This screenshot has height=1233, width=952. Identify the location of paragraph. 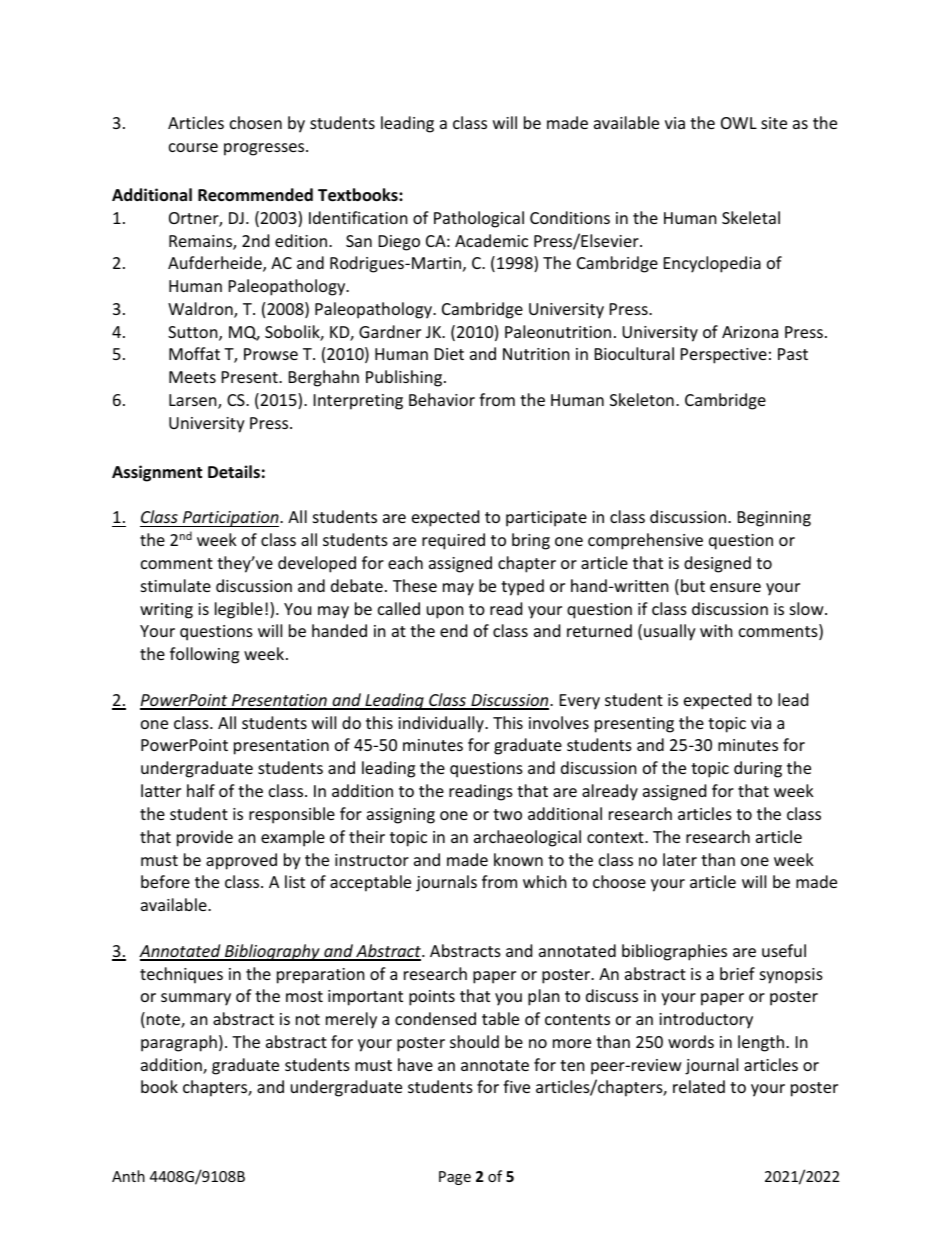
(179, 1043).
